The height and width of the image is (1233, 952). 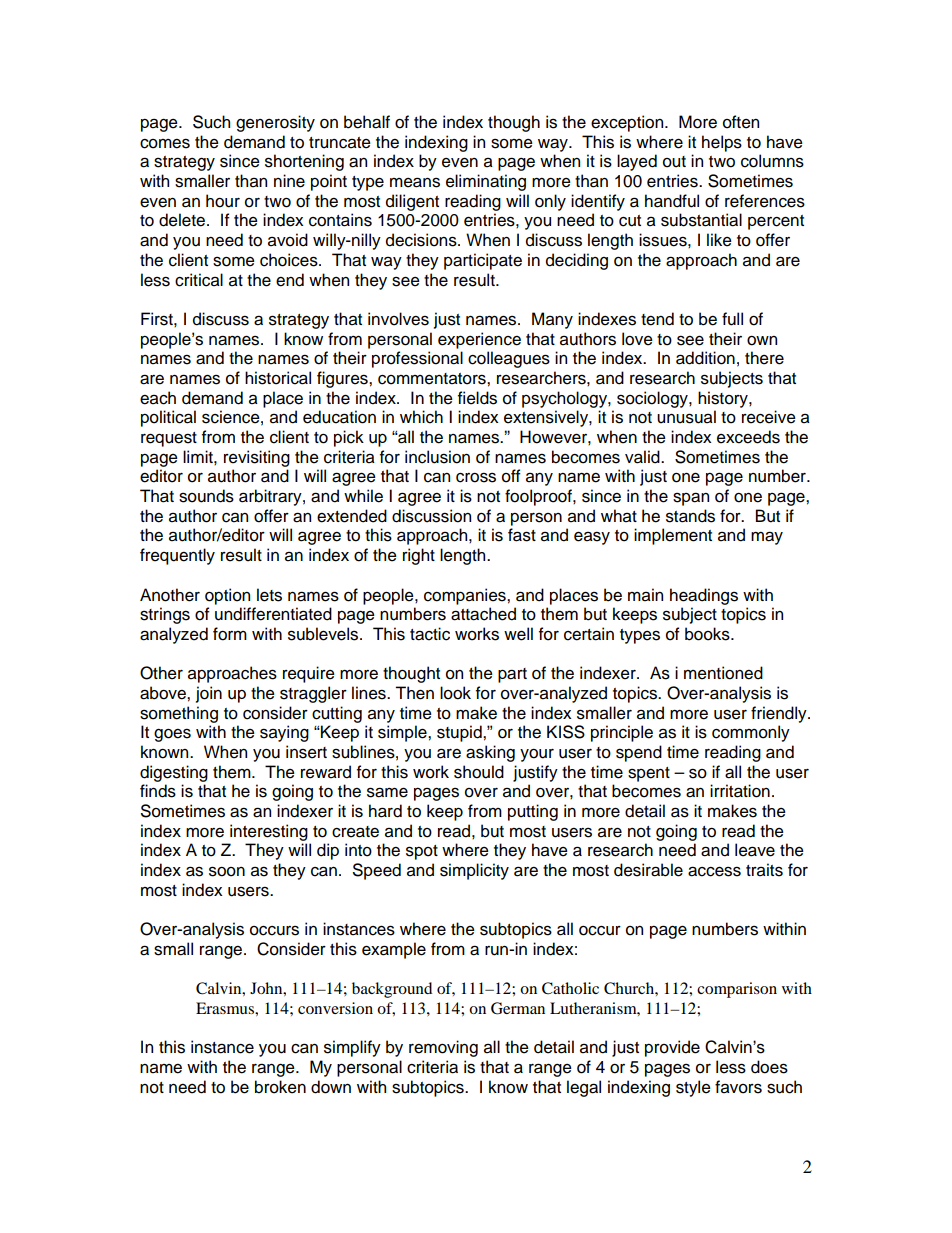 I want to click on removing, so click(x=443, y=1048).
